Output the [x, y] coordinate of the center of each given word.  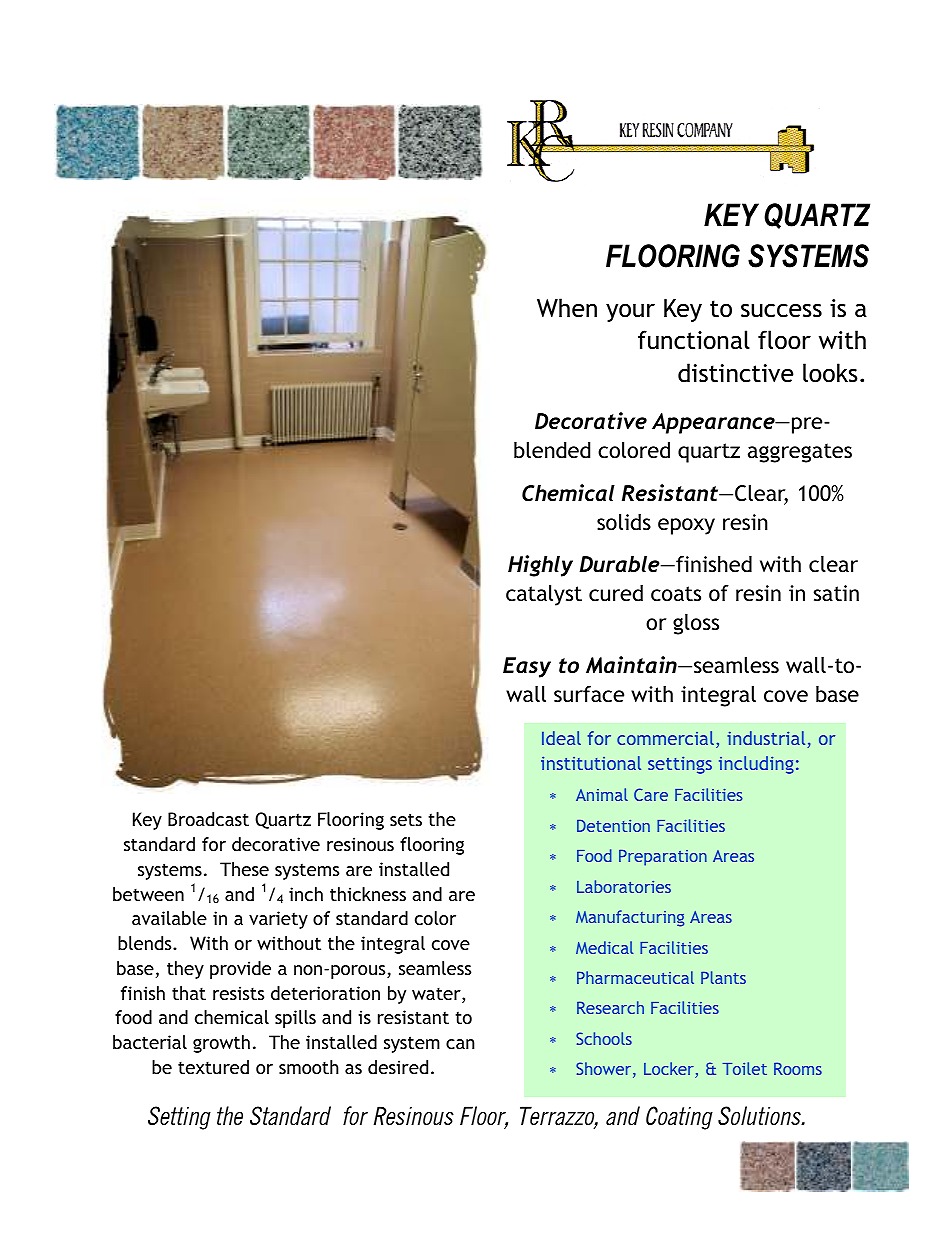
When [567, 308]
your [630, 312]
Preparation [663, 857]
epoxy [686, 526]
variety [278, 920]
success [781, 310]
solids [624, 522]
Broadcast [208, 819]
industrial [767, 739]
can [460, 1044]
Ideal [561, 738]
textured [213, 1067]
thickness [368, 894]
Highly [540, 566]
